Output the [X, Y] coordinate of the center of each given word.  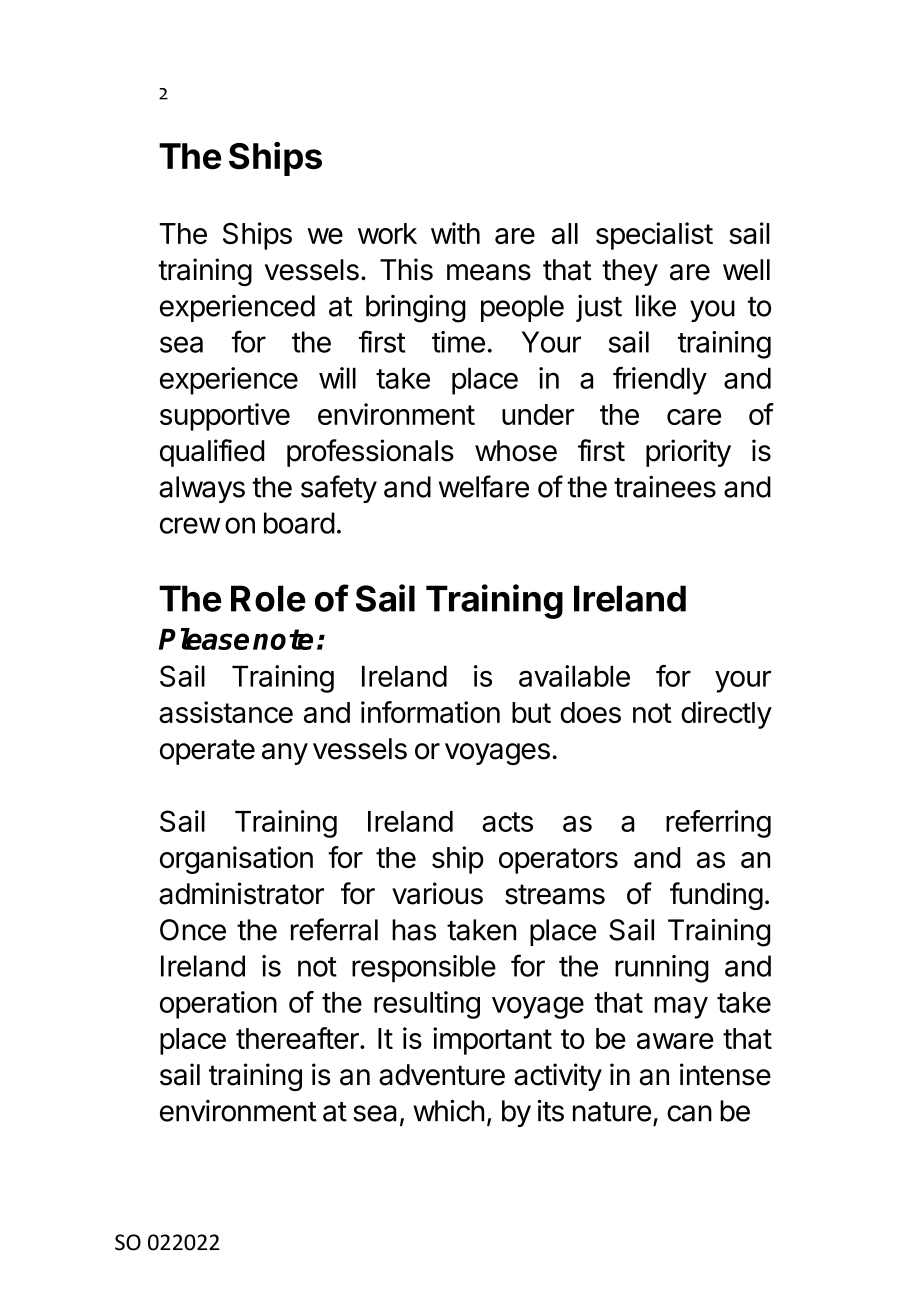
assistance [226, 712]
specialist [654, 236]
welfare [484, 486]
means [489, 272]
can [689, 1113]
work [387, 233]
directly [726, 715]
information [430, 712]
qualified [212, 453]
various [437, 893]
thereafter [298, 1038]
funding [716, 896]
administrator [241, 893]
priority [688, 453]
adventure [442, 1075]
